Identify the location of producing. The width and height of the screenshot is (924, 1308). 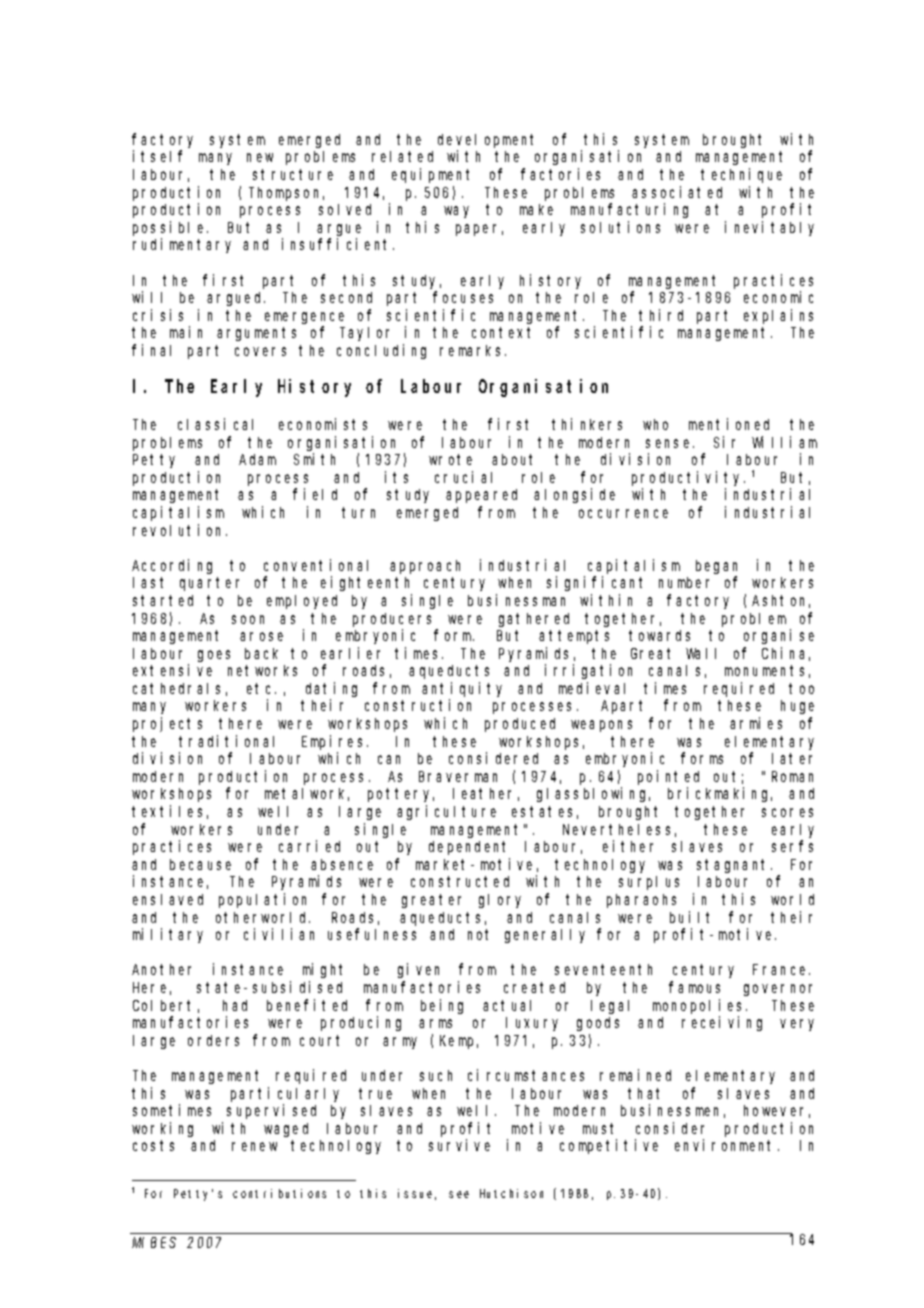
(361, 1023).
